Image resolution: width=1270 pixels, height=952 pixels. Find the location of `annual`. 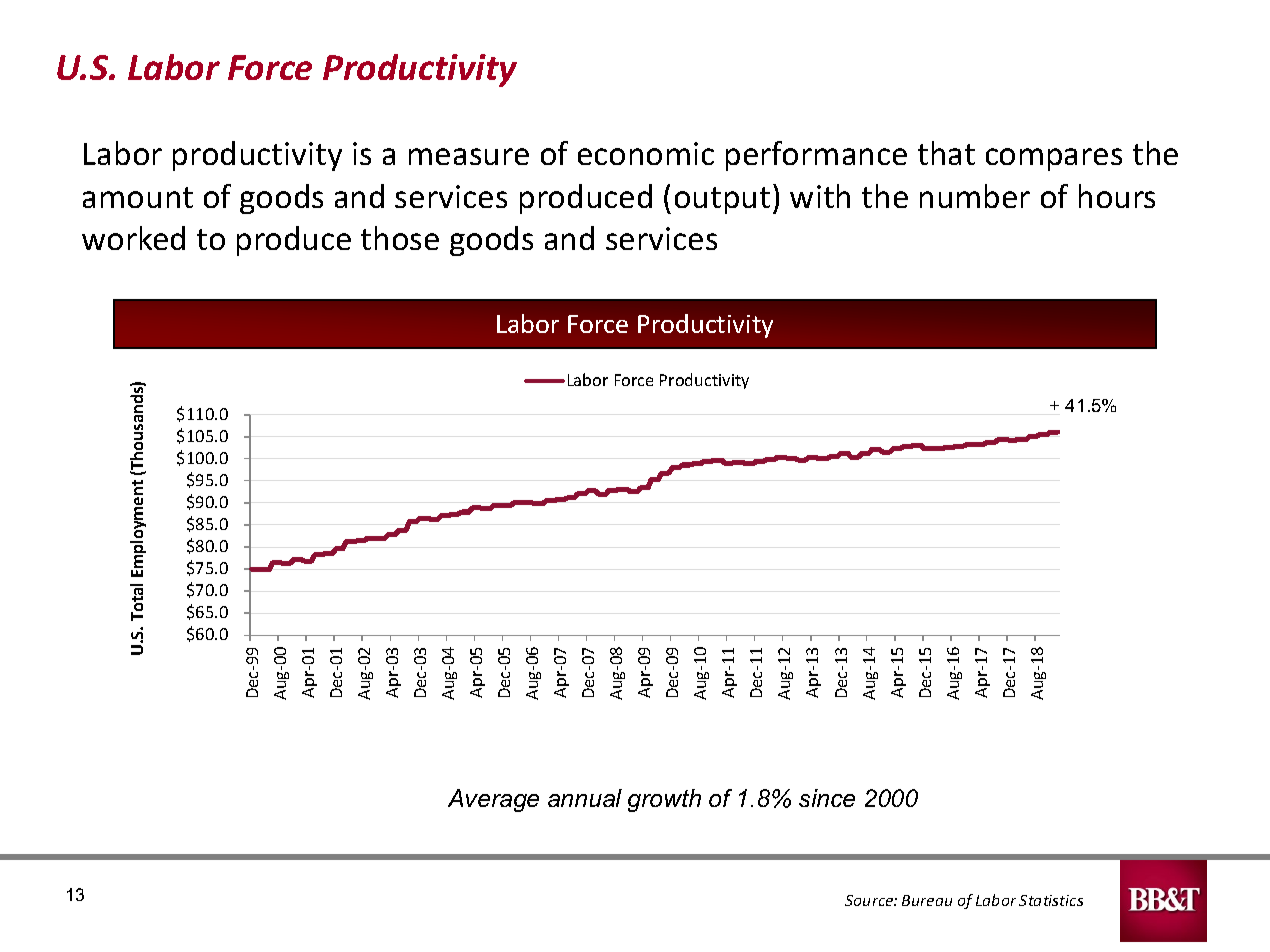

annual is located at coordinates (585, 798).
